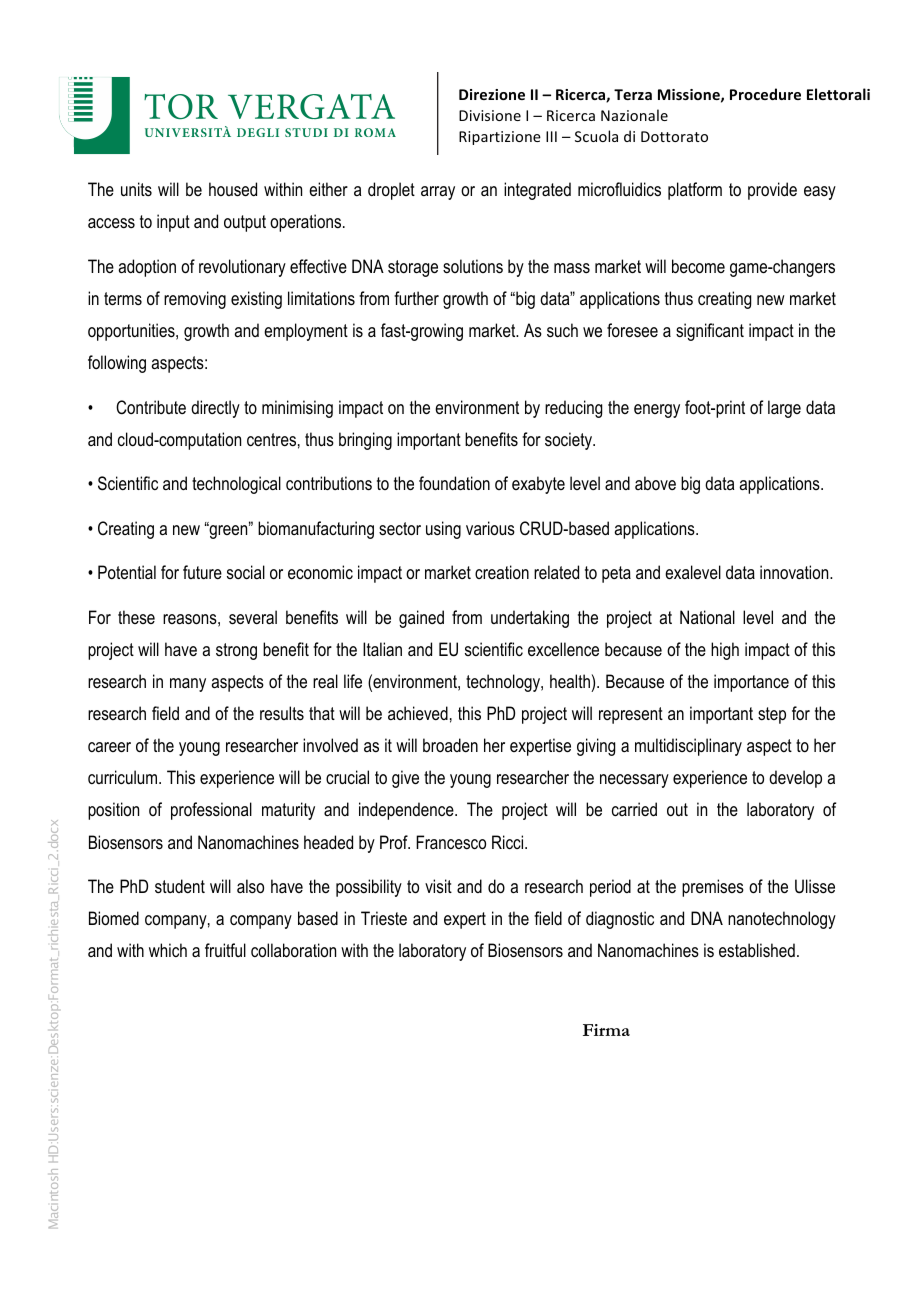 This image has height=1308, width=924. What do you see at coordinates (551, 136) in the image?
I see `III` at bounding box center [551, 136].
